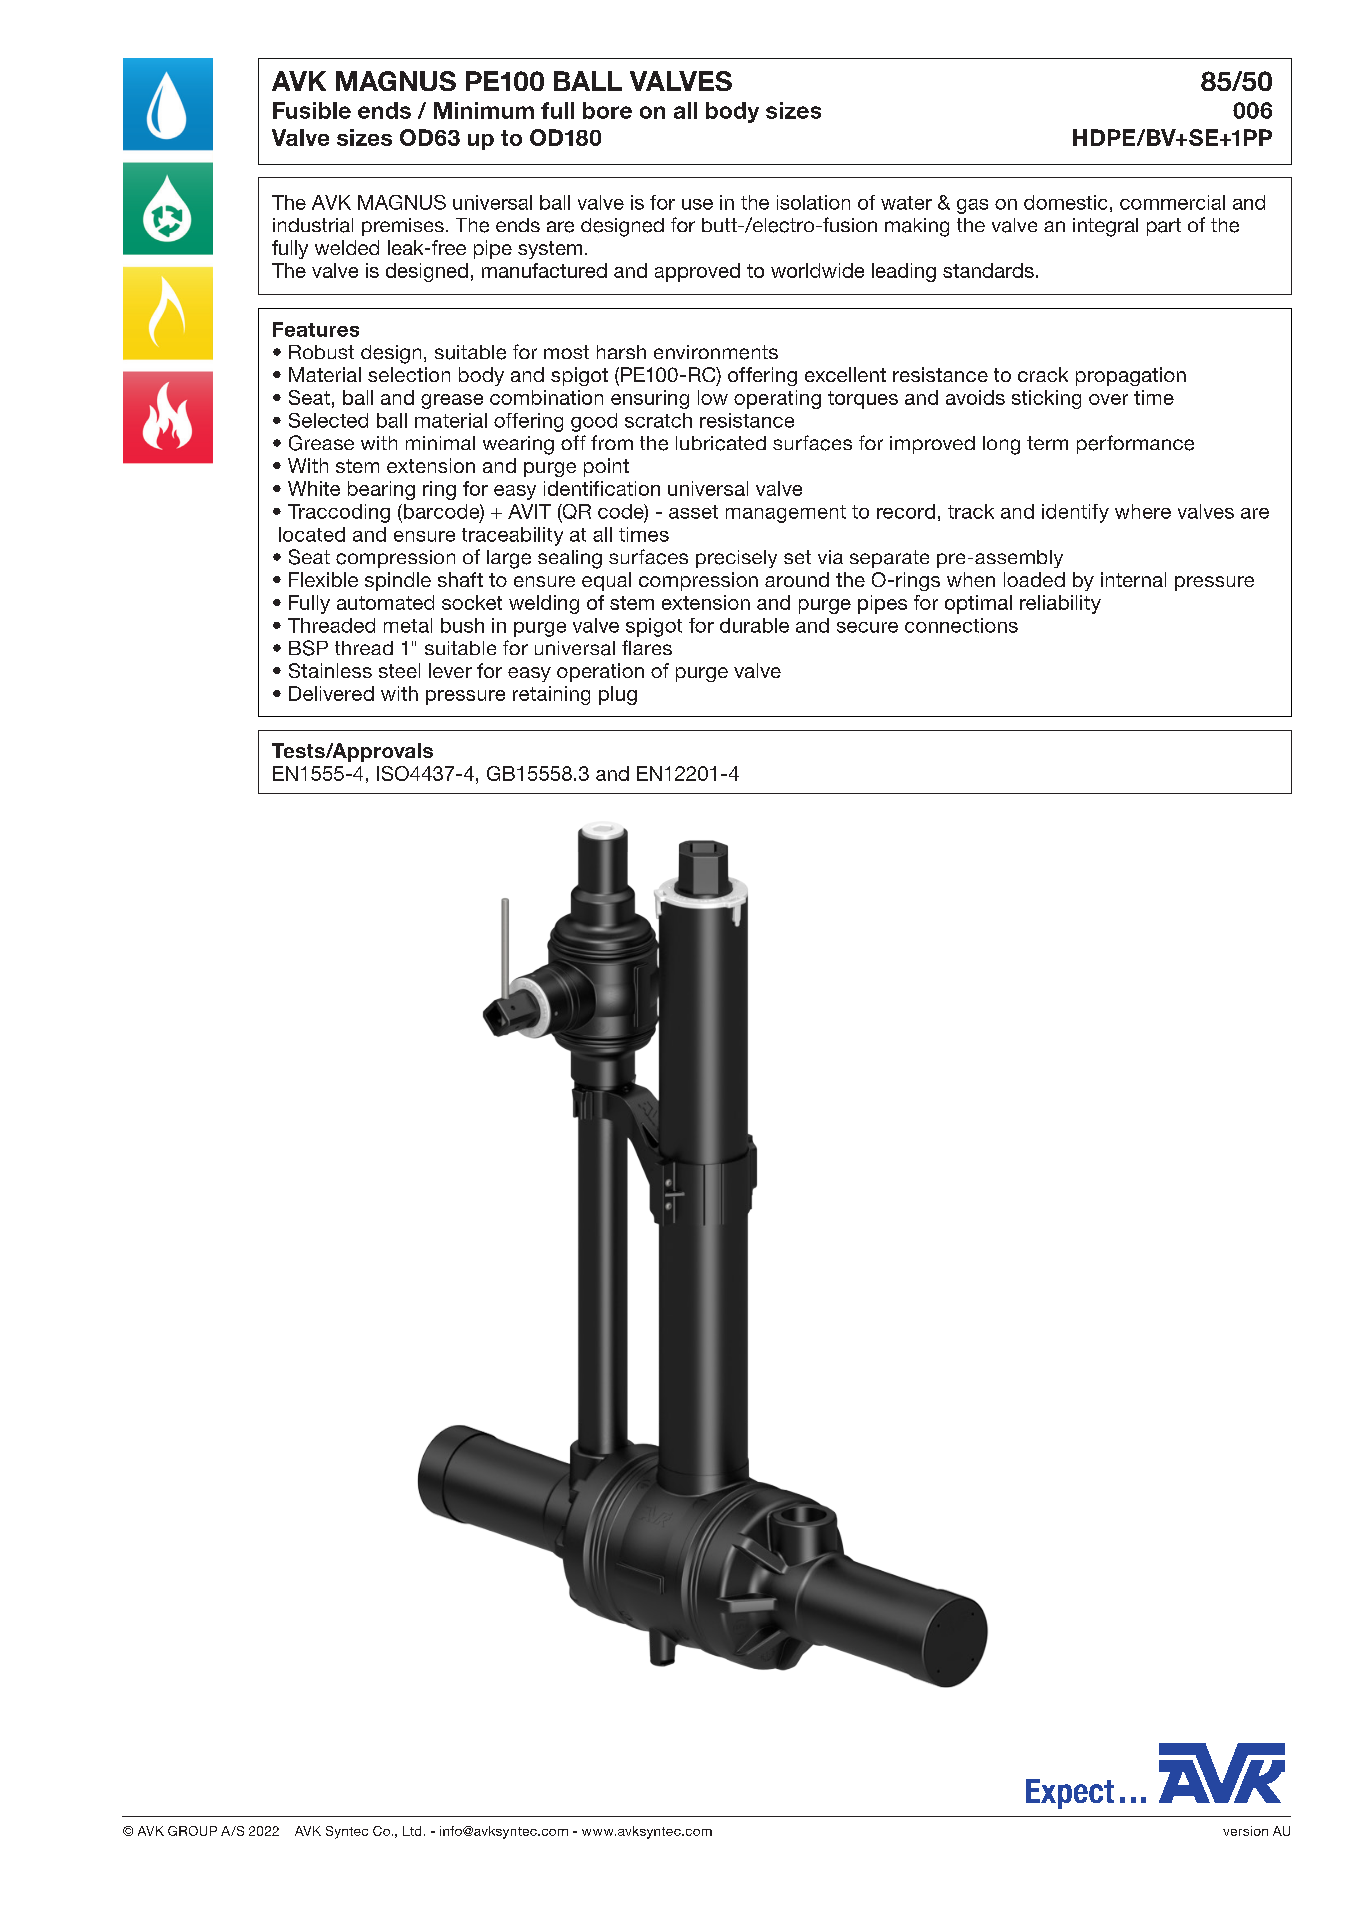 This screenshot has width=1356, height=1917. What do you see at coordinates (323, 579) in the screenshot?
I see `Flexible` at bounding box center [323, 579].
